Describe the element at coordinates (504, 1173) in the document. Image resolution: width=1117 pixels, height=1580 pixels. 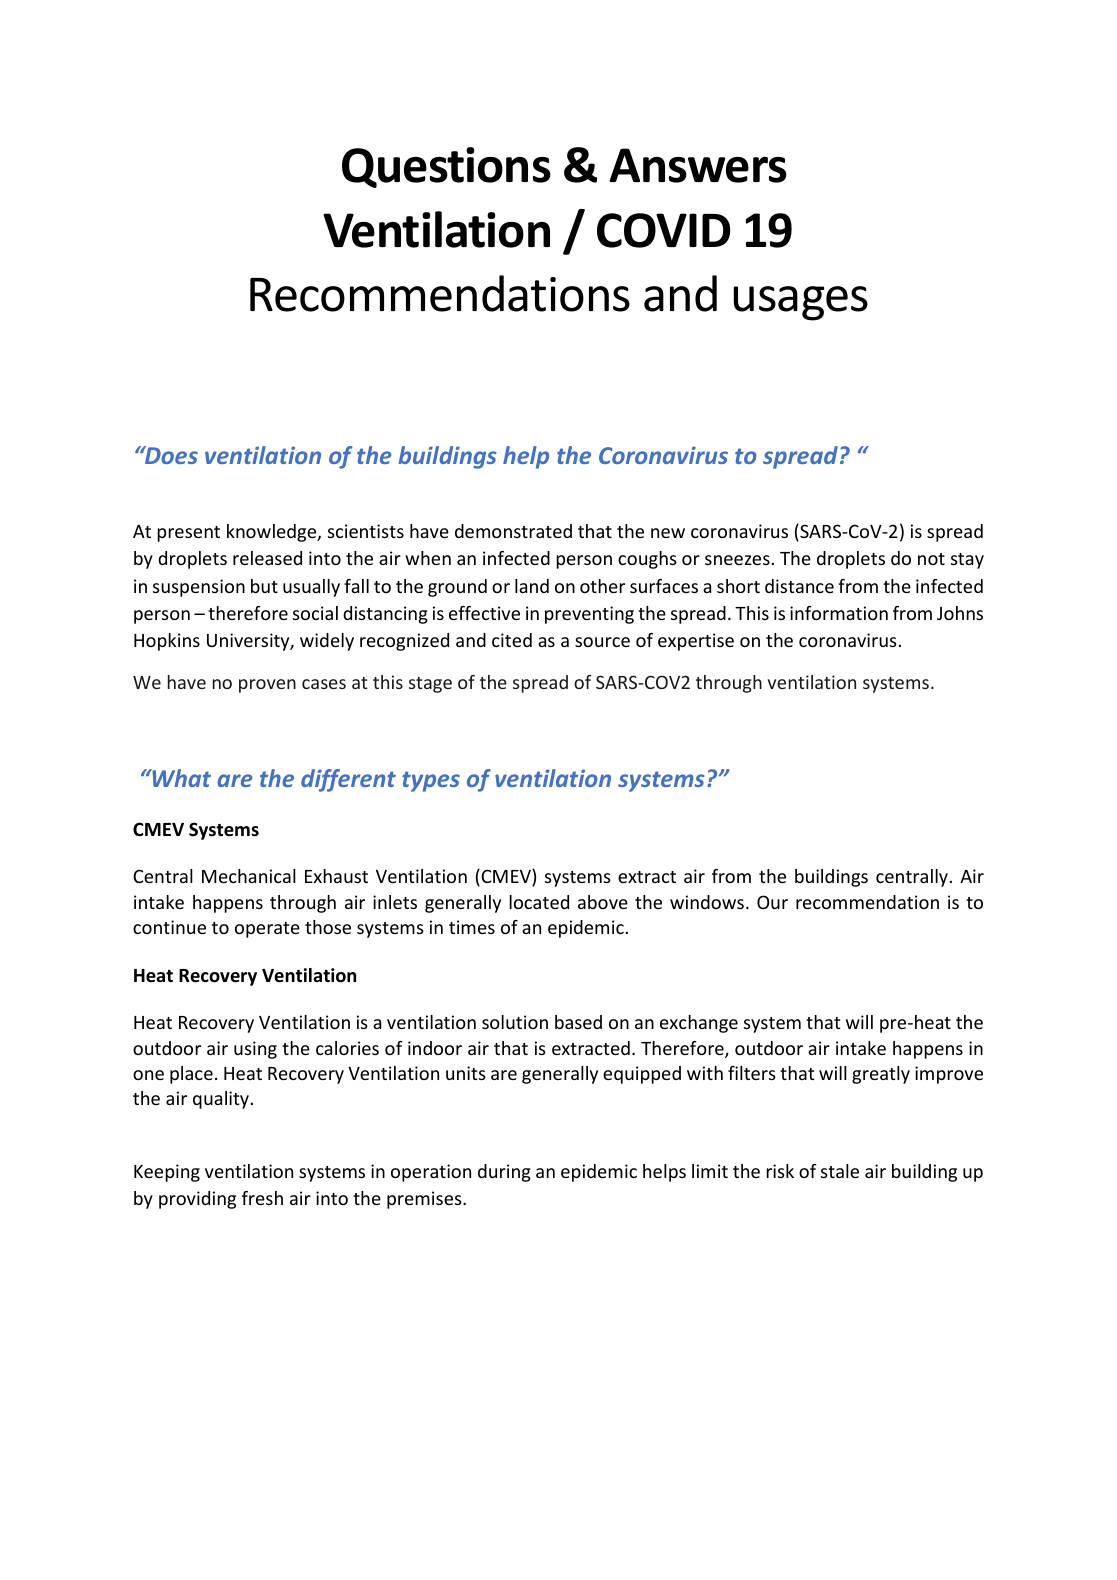
I see `during` at that location.
